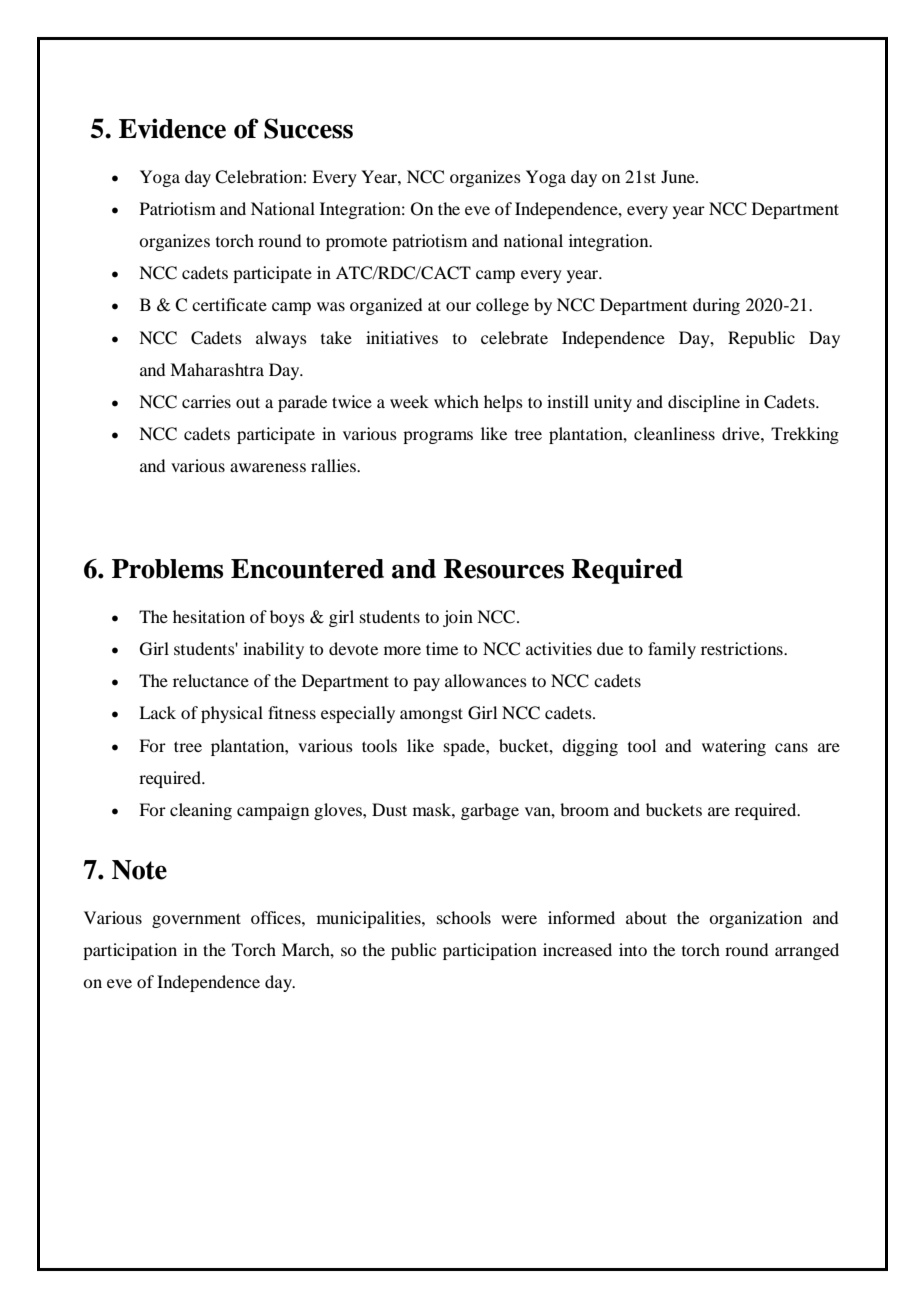 The width and height of the screenshot is (924, 1308). I want to click on restrictions, so click(743, 648).
